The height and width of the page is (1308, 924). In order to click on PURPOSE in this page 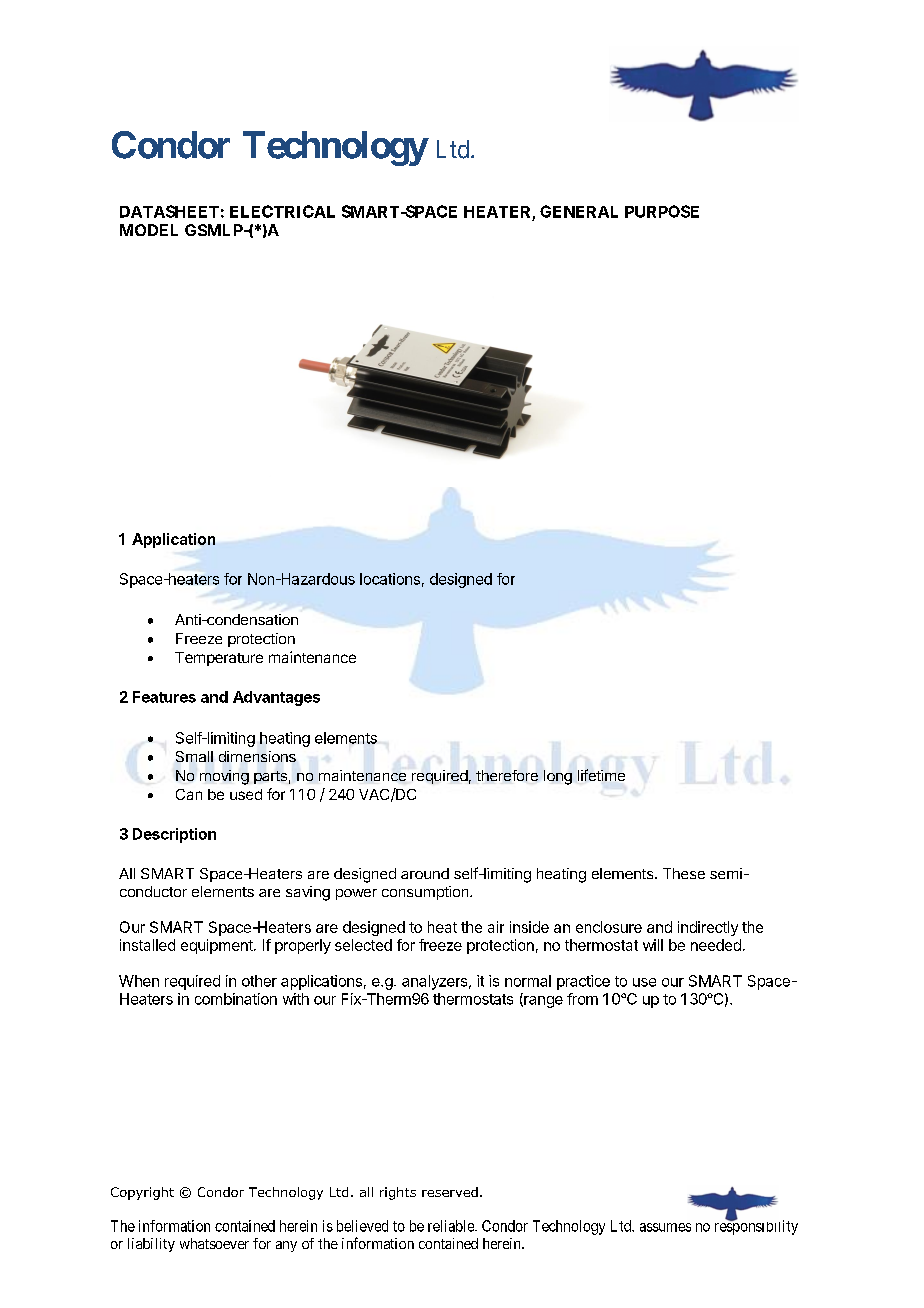, I will do `click(662, 211)`.
